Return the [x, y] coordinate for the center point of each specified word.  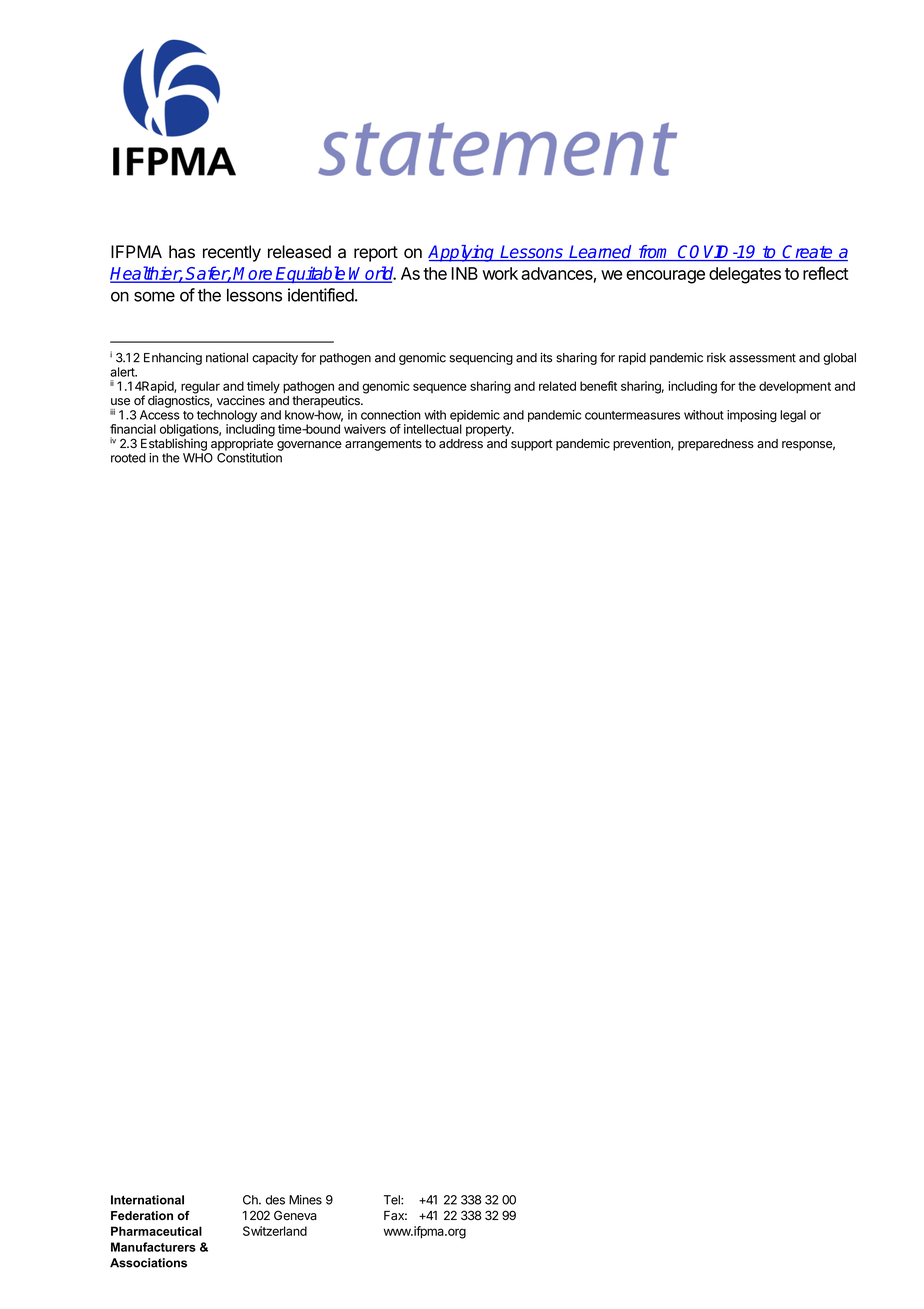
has [182, 252]
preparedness [716, 445]
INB [464, 273]
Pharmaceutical [156, 1231]
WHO [198, 458]
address [461, 444]
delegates [745, 275]
